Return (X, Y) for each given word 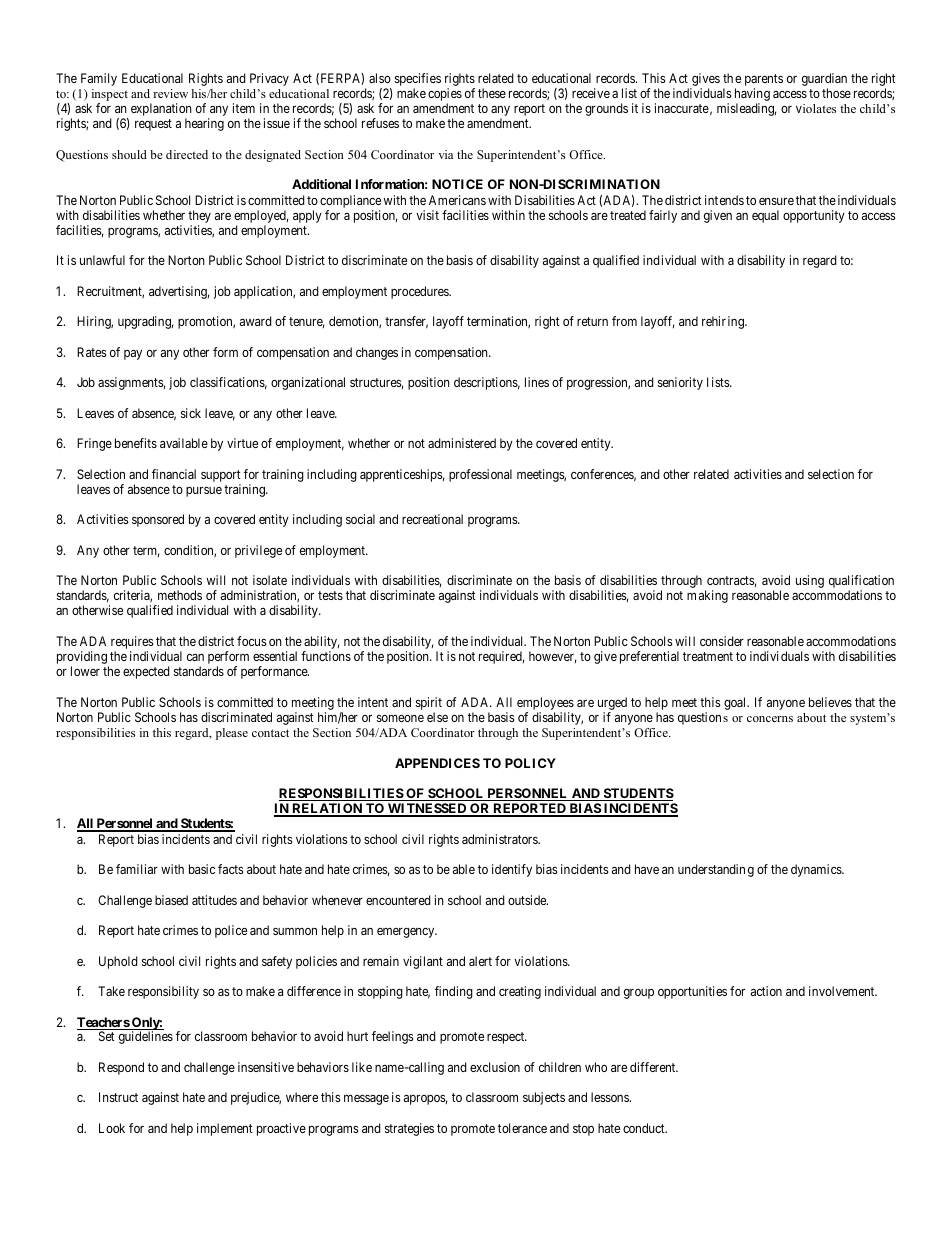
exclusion (495, 1067)
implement (225, 1129)
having (752, 96)
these (492, 93)
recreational (432, 519)
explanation (161, 111)
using (810, 581)
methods (180, 595)
